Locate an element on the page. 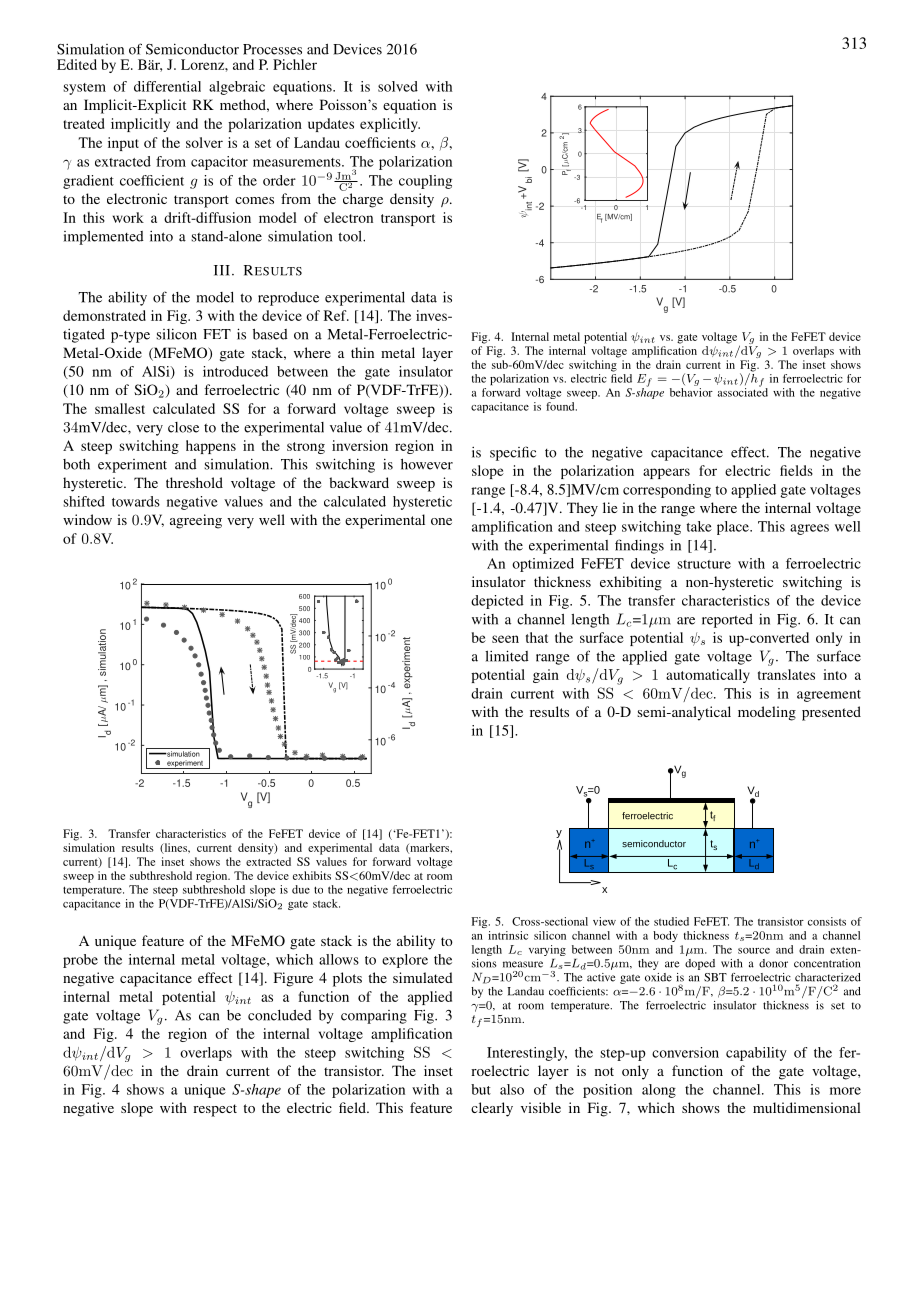  coupling is located at coordinates (425, 182).
